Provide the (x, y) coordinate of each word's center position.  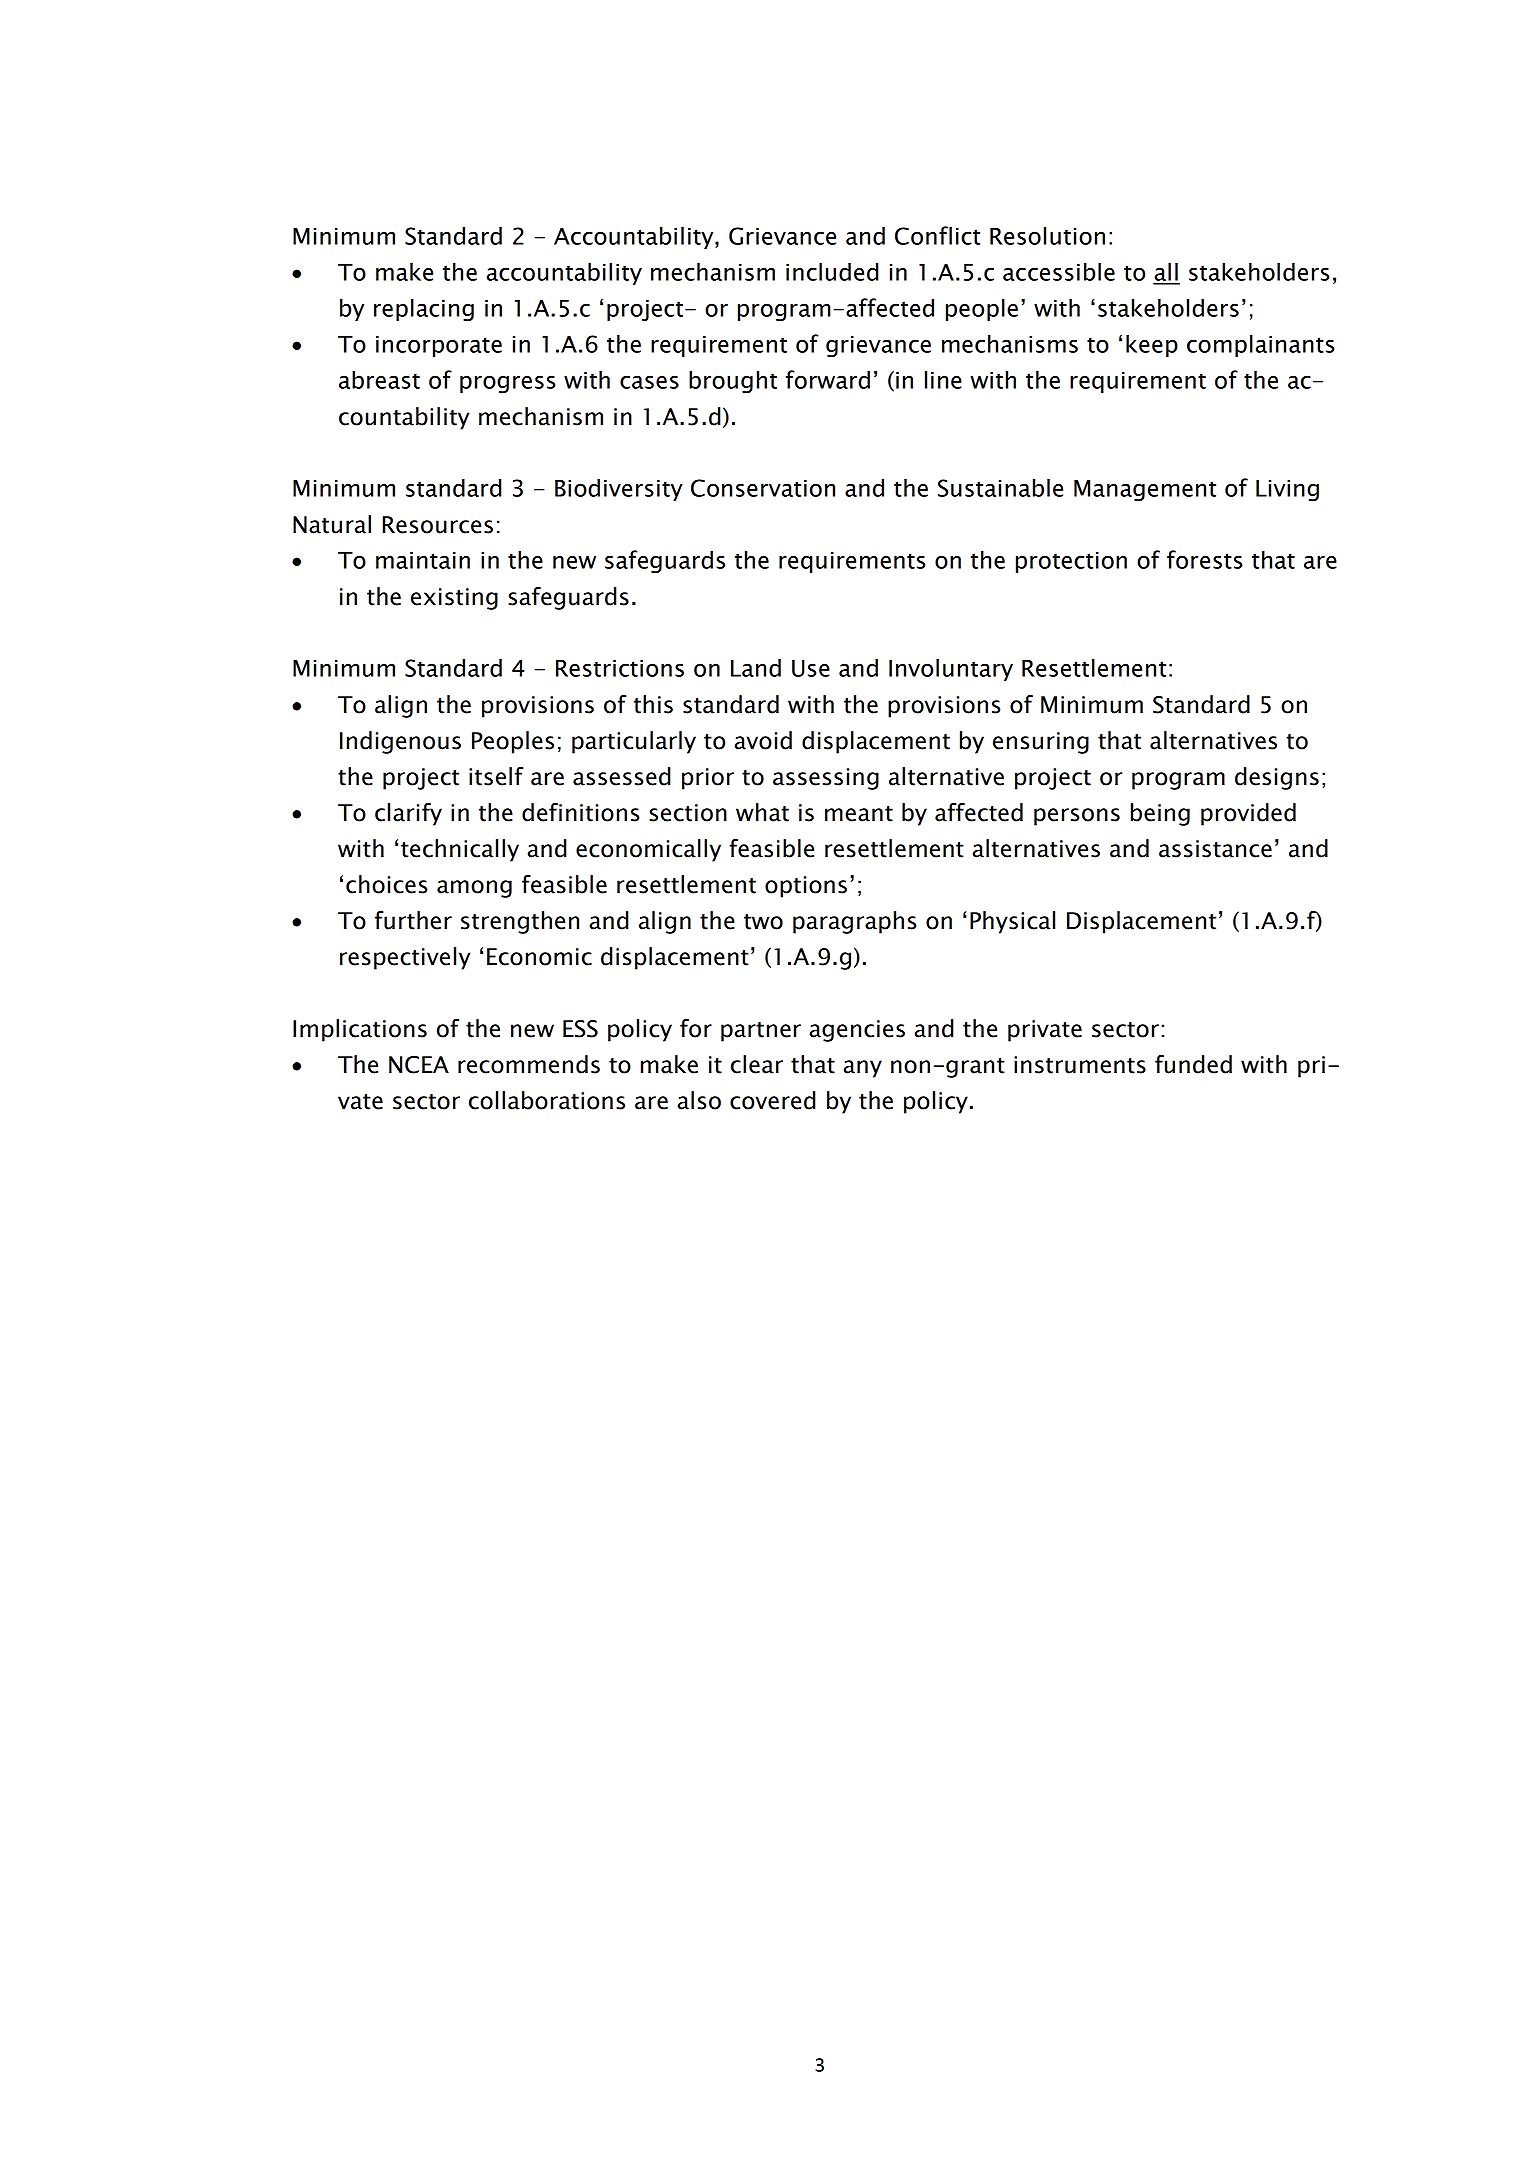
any (863, 1069)
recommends (529, 1064)
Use (811, 668)
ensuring (1041, 743)
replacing (424, 310)
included (832, 271)
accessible (1059, 271)
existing (454, 599)
